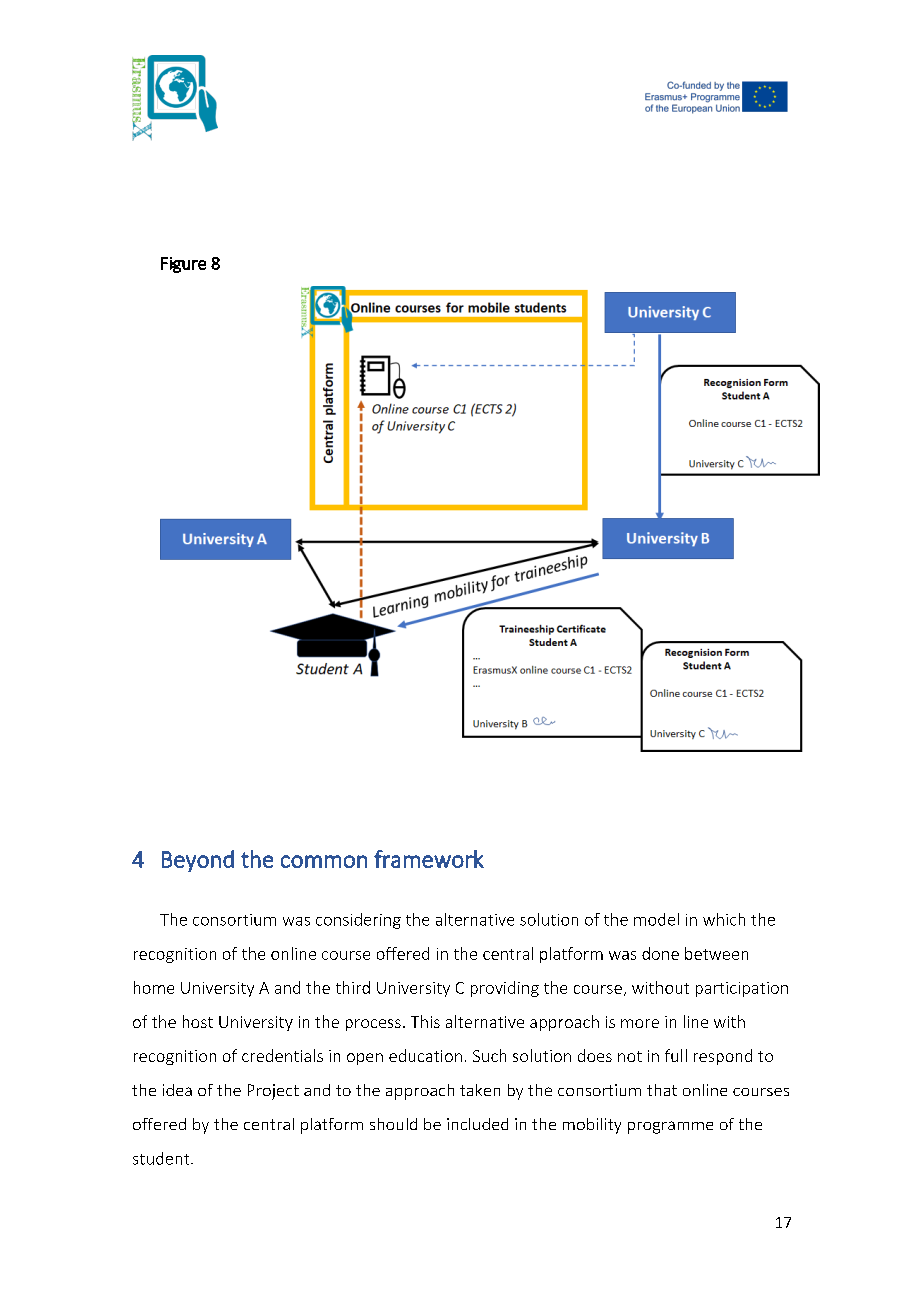  What do you see at coordinates (716, 953) in the screenshot?
I see `between` at bounding box center [716, 953].
